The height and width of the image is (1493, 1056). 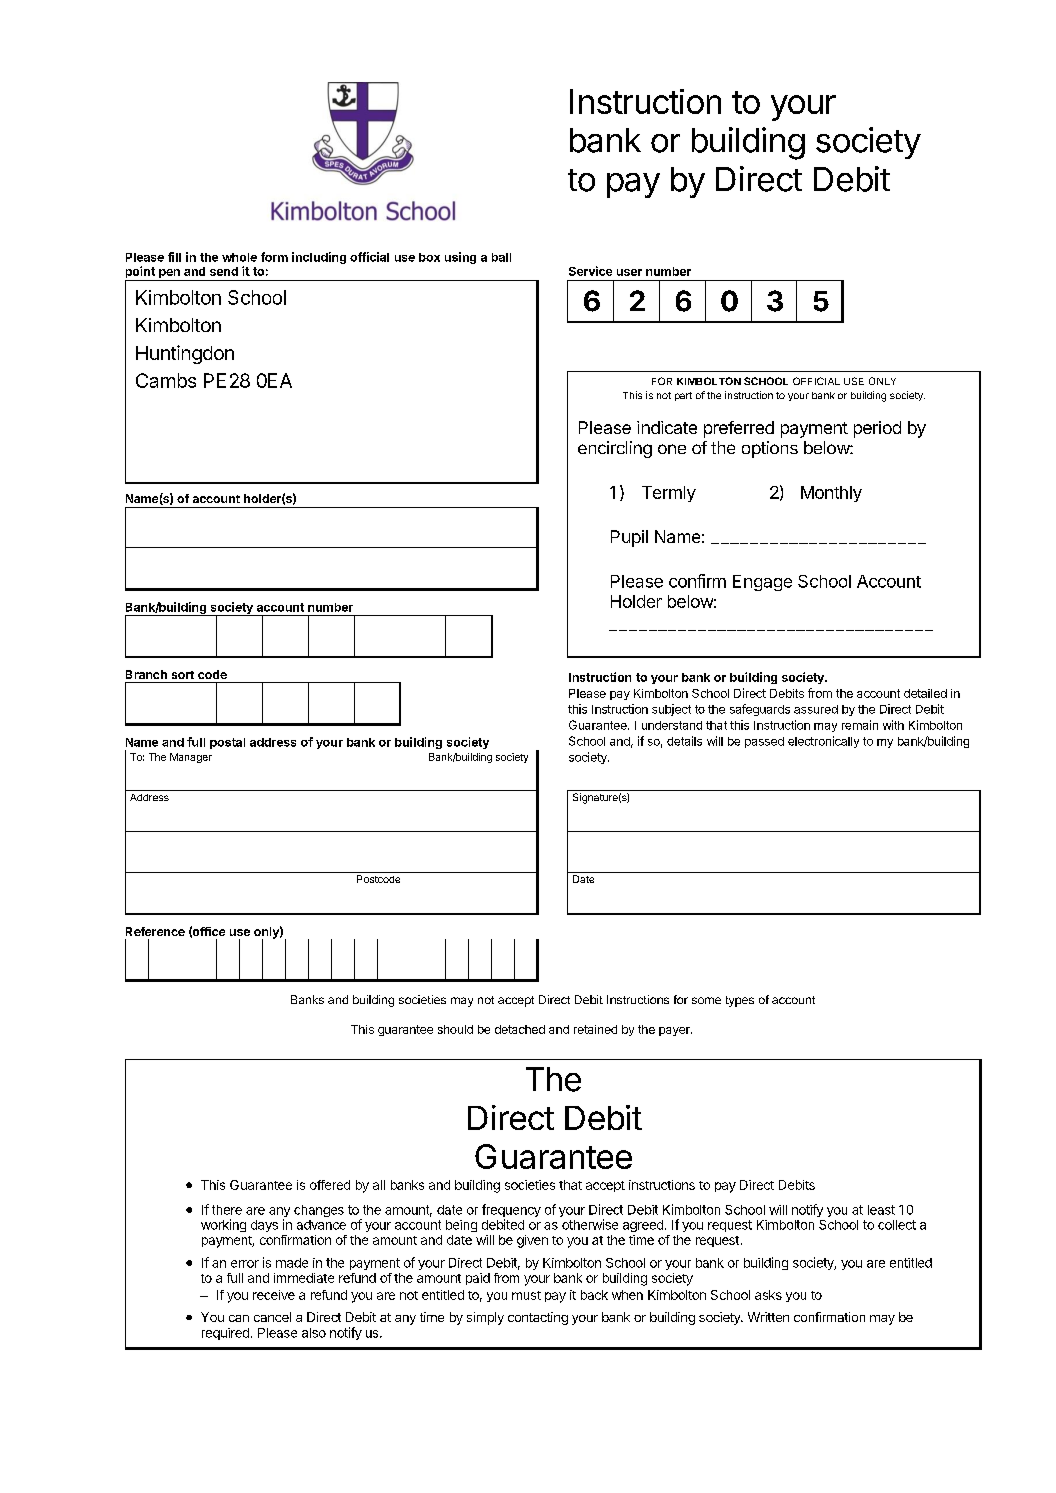 What do you see at coordinates (183, 675) in the image?
I see `sort` at bounding box center [183, 675].
